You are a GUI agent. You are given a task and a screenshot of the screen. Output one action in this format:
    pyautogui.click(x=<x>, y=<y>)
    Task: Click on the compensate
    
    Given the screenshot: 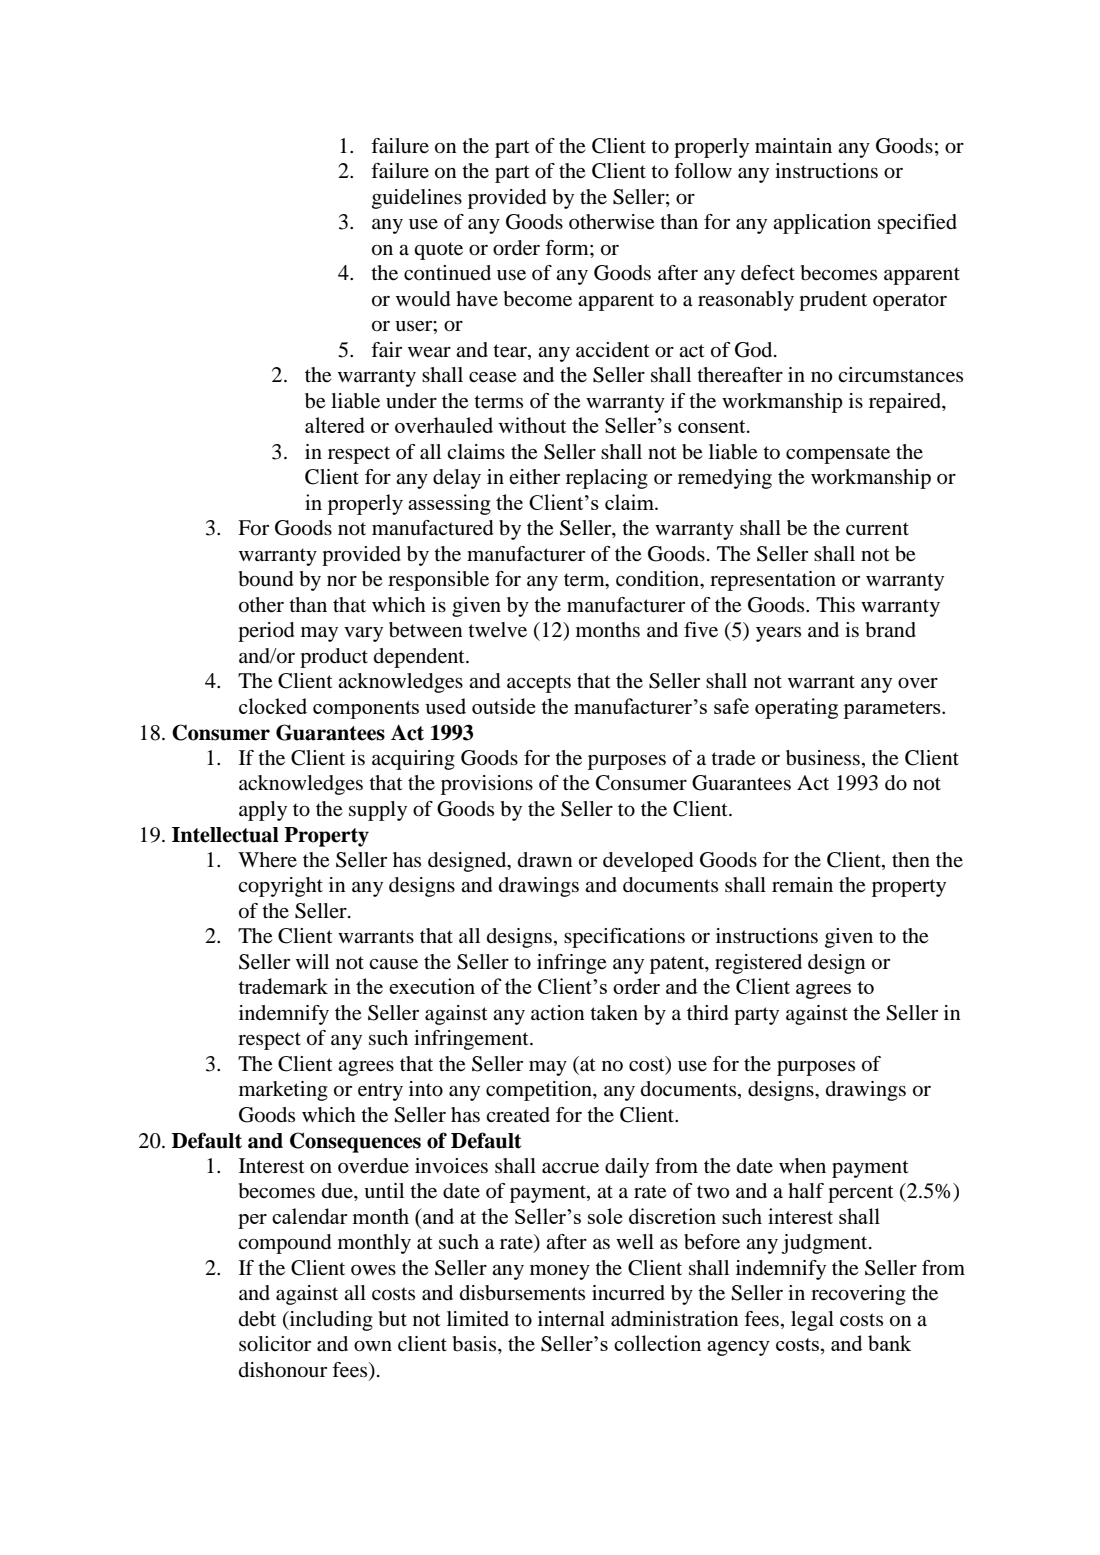 What is the action you would take?
    pyautogui.click(x=838, y=455)
